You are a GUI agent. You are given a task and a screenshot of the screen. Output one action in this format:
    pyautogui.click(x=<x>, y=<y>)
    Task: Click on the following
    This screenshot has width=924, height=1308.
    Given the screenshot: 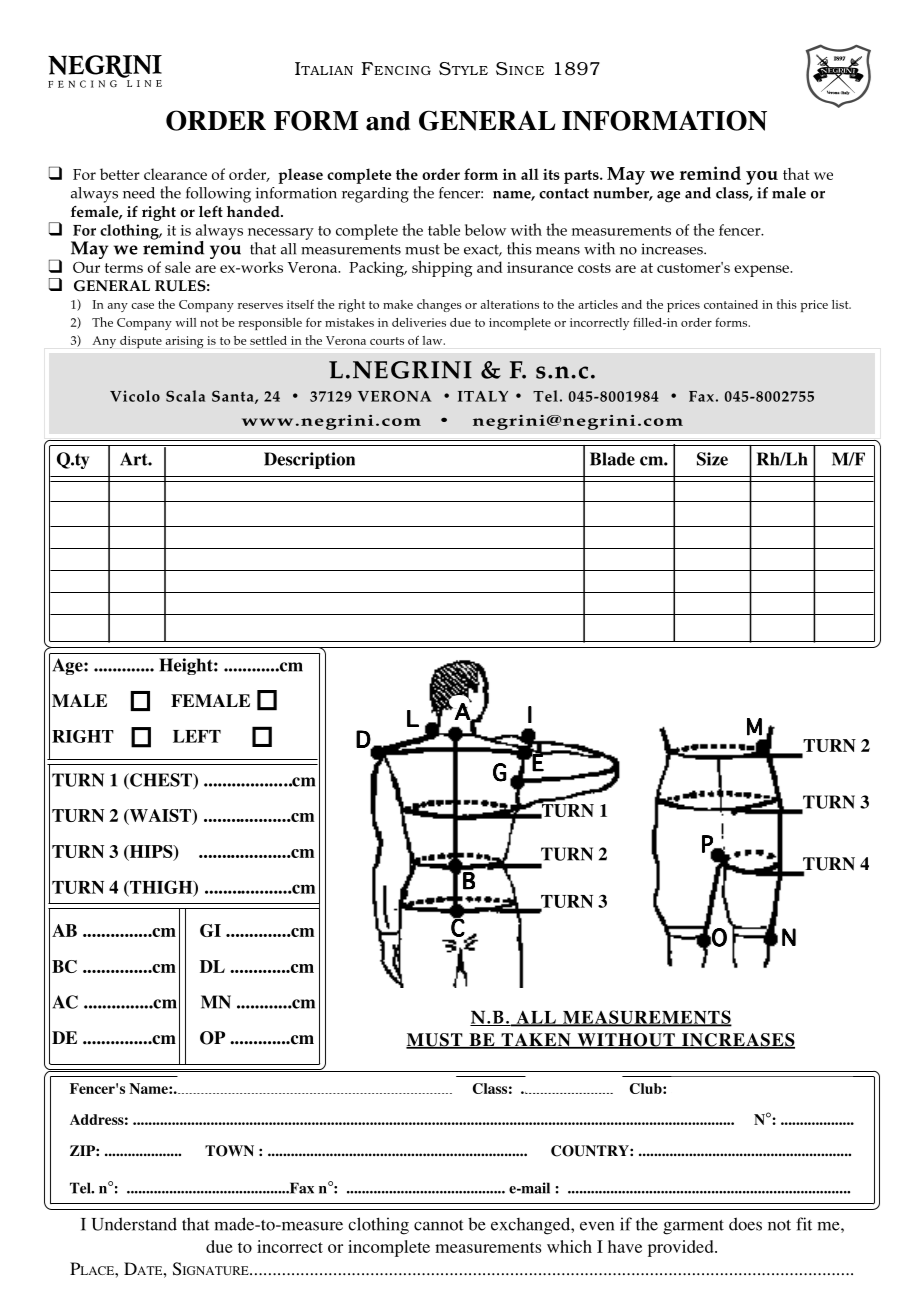 What is the action you would take?
    pyautogui.click(x=218, y=195)
